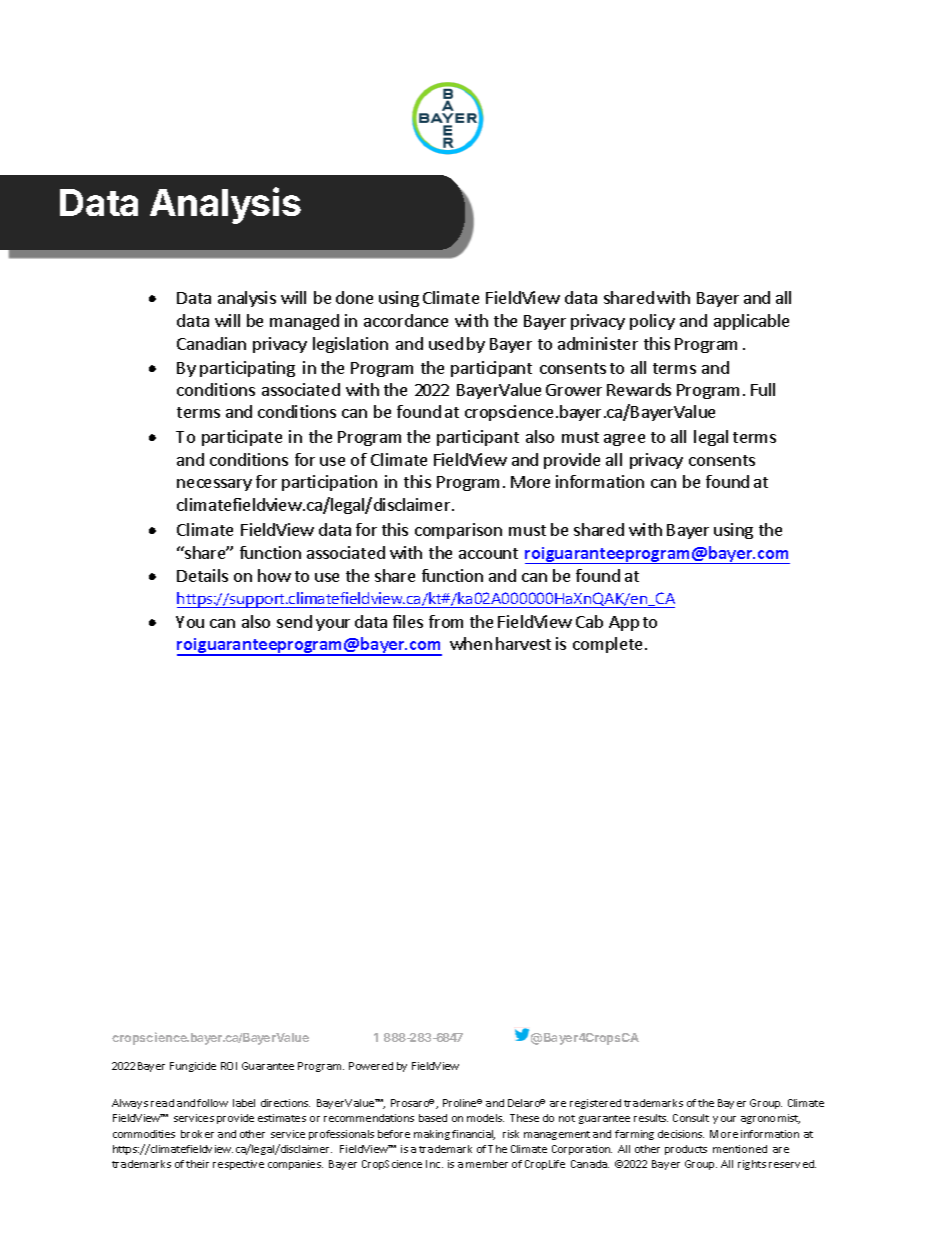 Image resolution: width=952 pixels, height=1233 pixels. Describe the element at coordinates (740, 1149) in the screenshot. I see `mentioned` at that location.
